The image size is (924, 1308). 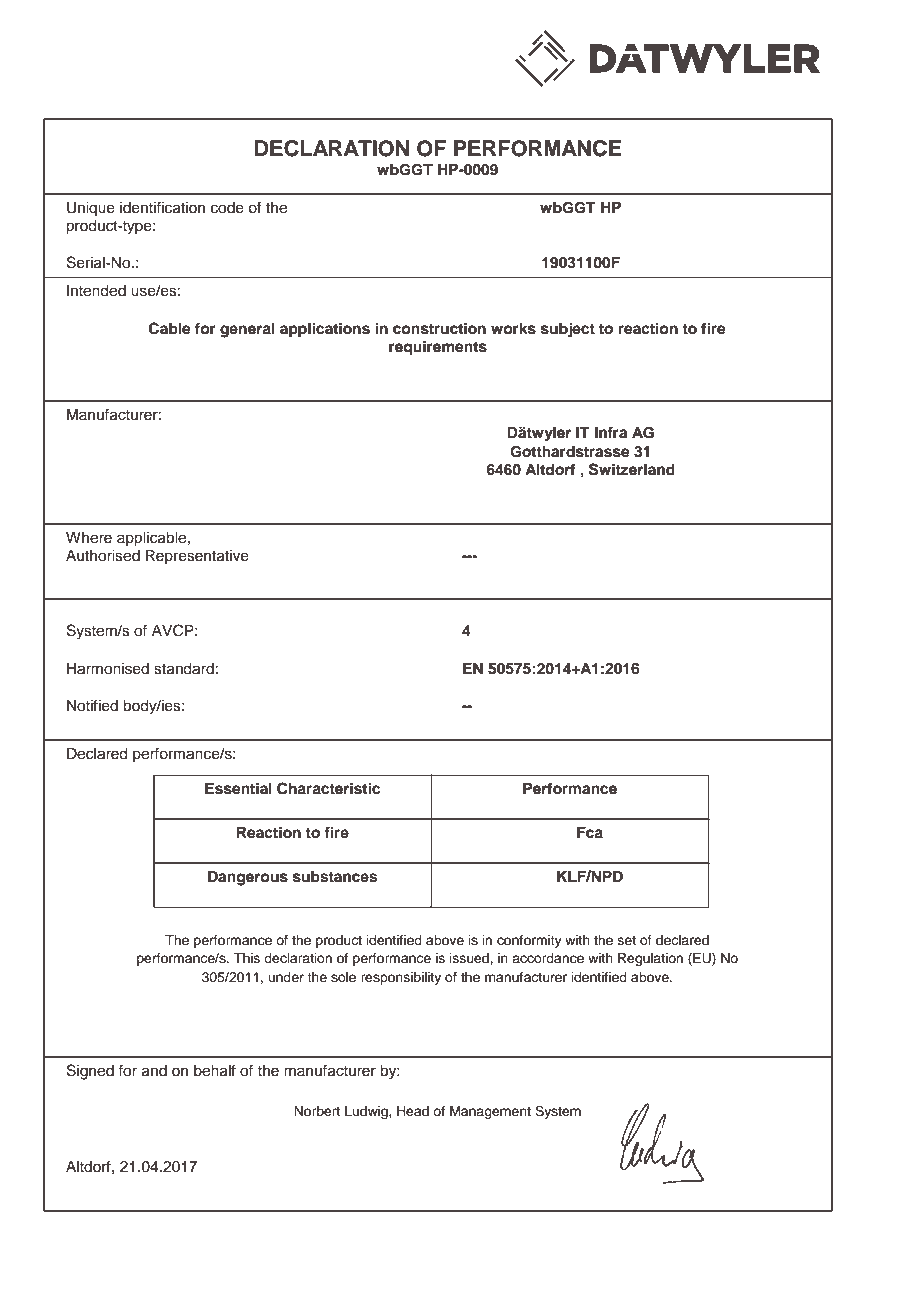 What do you see at coordinates (335, 877) in the page?
I see `substances` at bounding box center [335, 877].
